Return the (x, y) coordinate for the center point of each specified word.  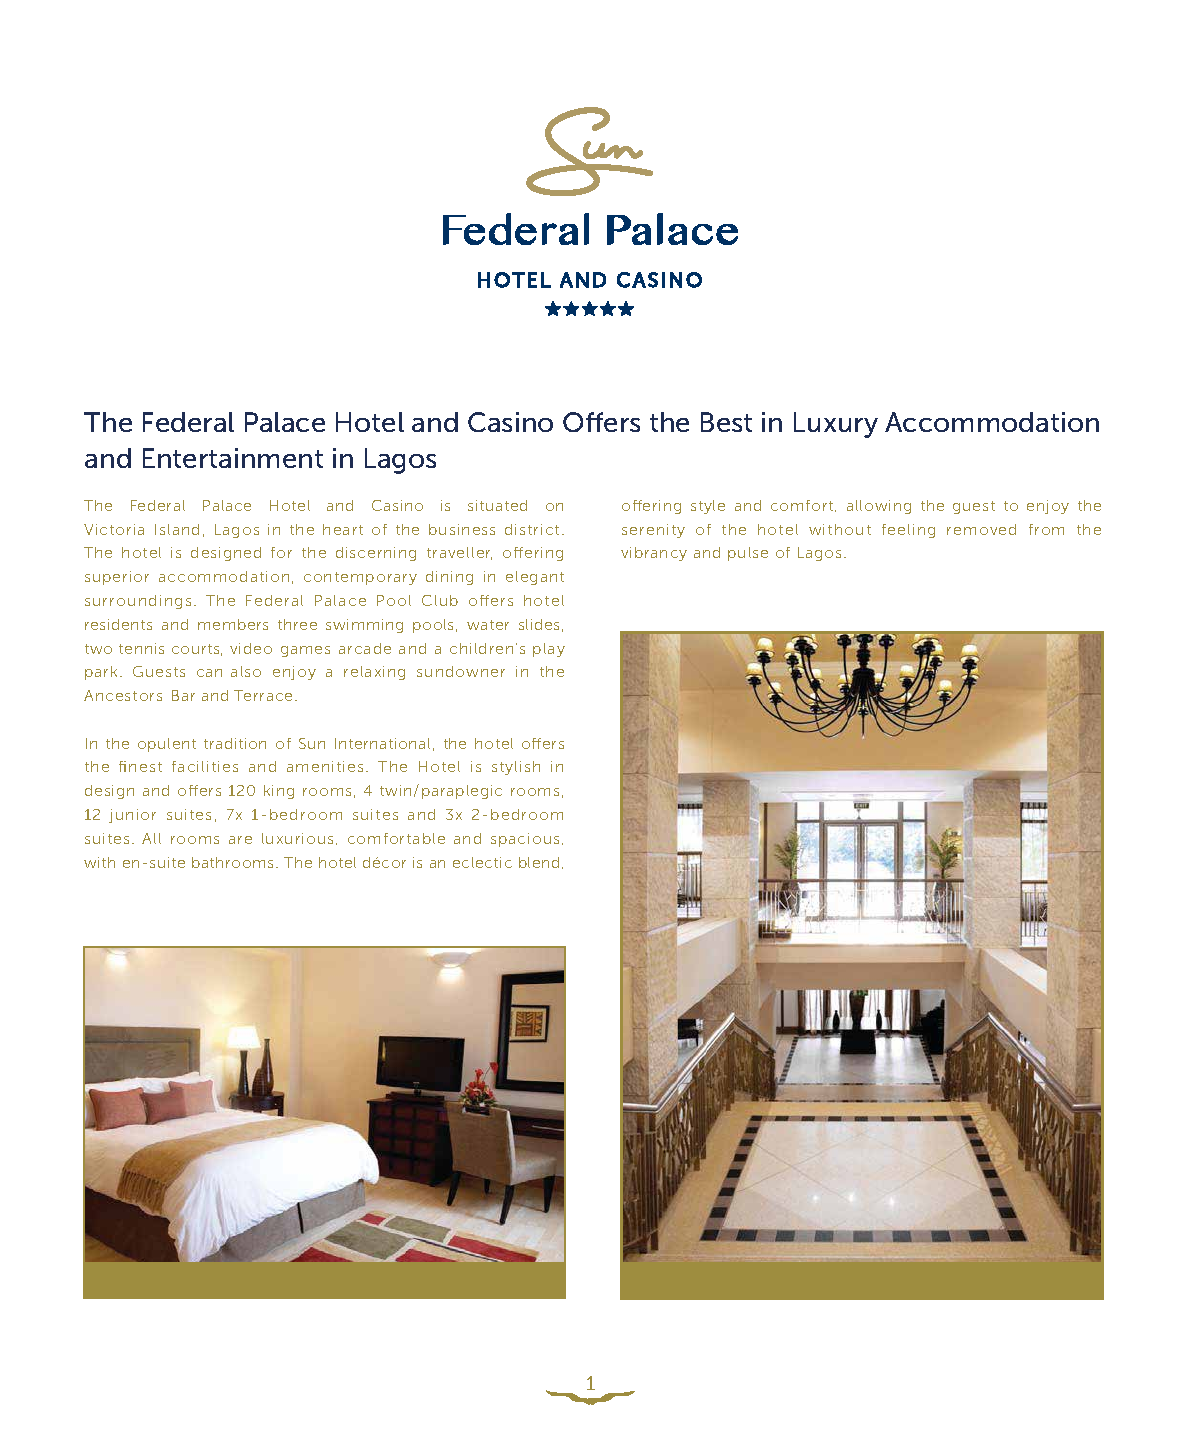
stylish (516, 768)
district (532, 529)
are (240, 840)
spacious (525, 840)
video (251, 648)
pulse (748, 554)
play (549, 650)
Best (726, 422)
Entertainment (233, 458)
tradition (235, 743)
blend (539, 862)
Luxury (836, 425)
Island (177, 529)
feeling (908, 531)
